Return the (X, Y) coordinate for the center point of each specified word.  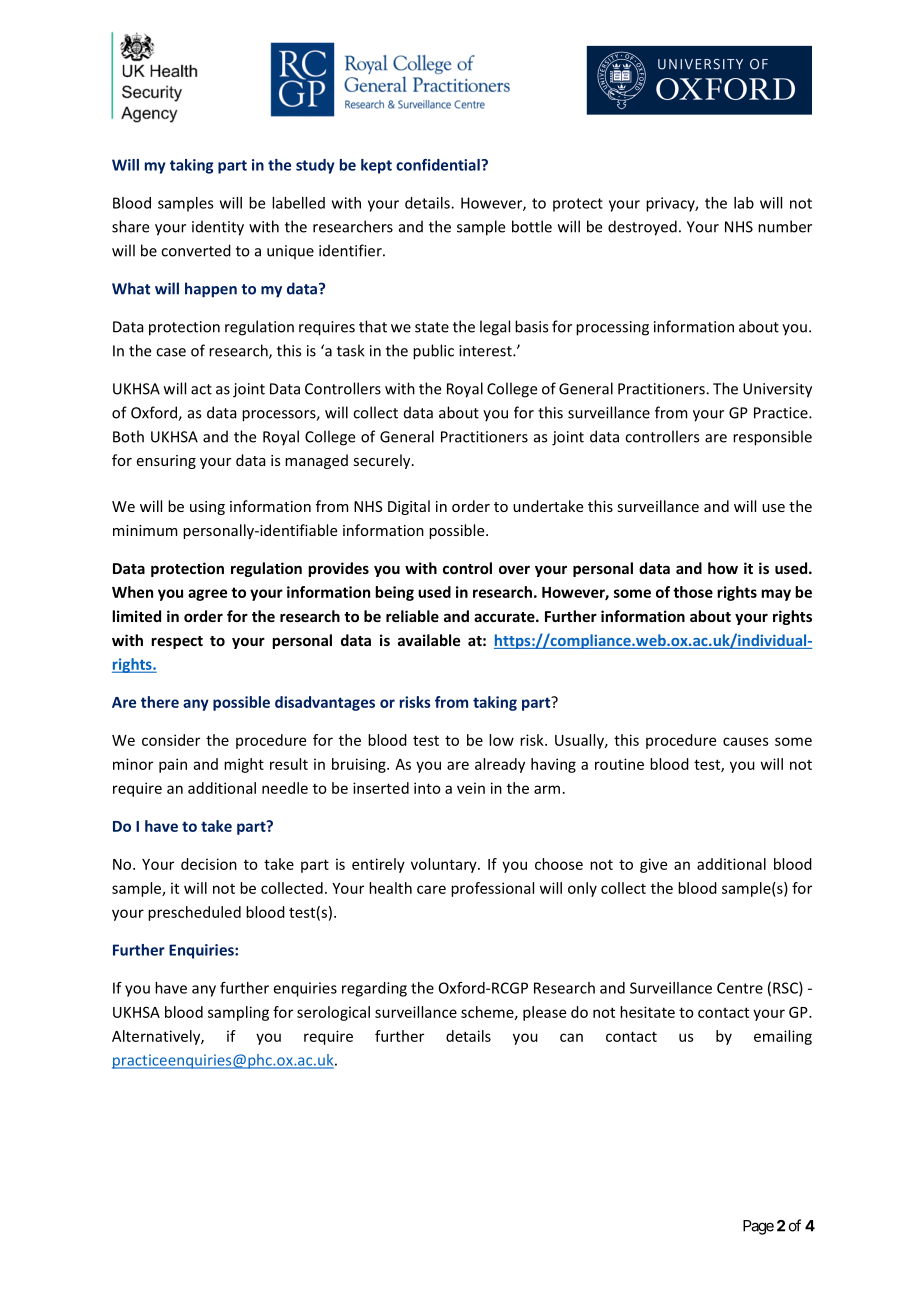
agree (207, 595)
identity (218, 228)
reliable (412, 616)
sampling (238, 1013)
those (693, 592)
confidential (439, 165)
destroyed (642, 228)
